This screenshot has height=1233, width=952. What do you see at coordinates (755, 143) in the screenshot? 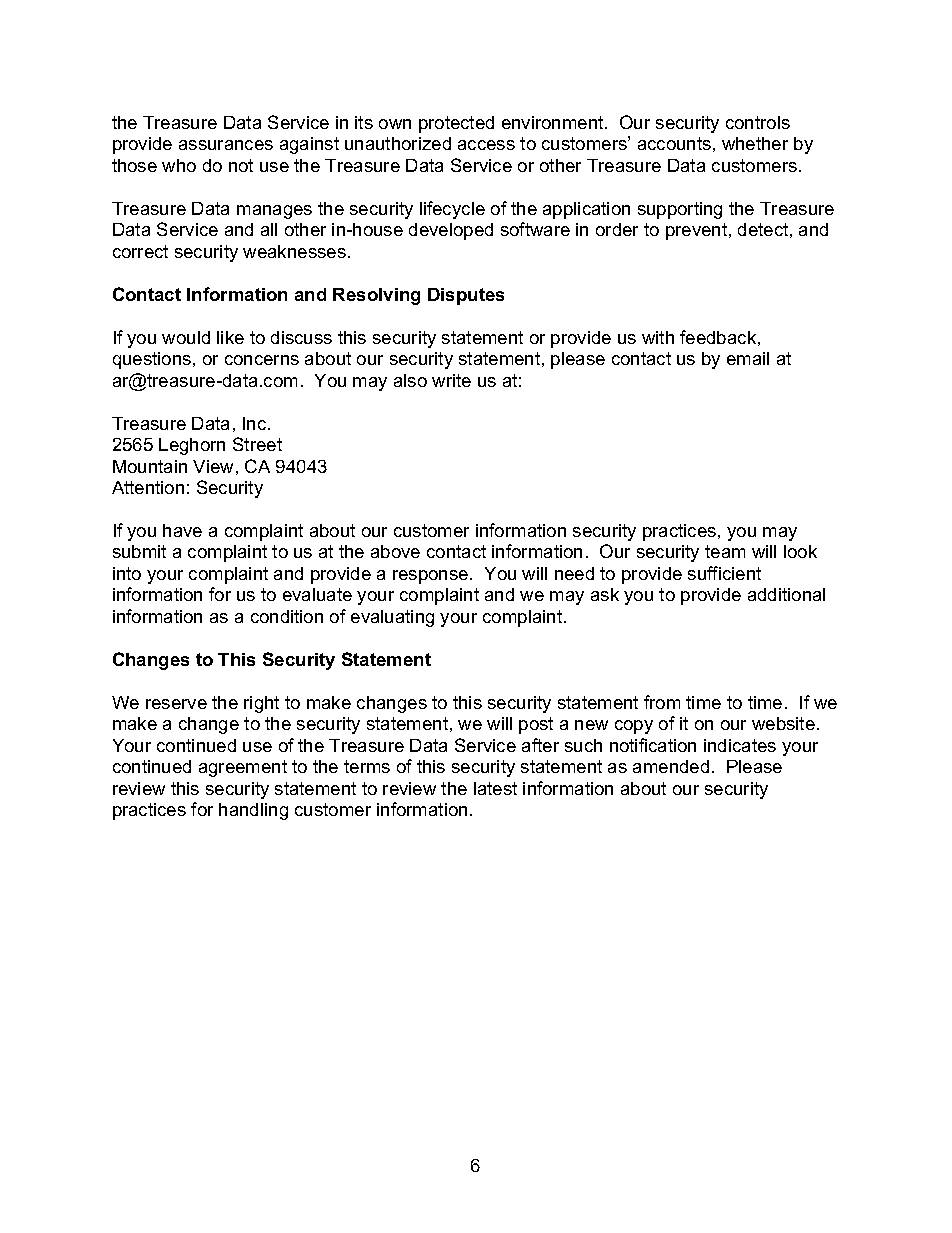
I see `whether` at bounding box center [755, 143].
